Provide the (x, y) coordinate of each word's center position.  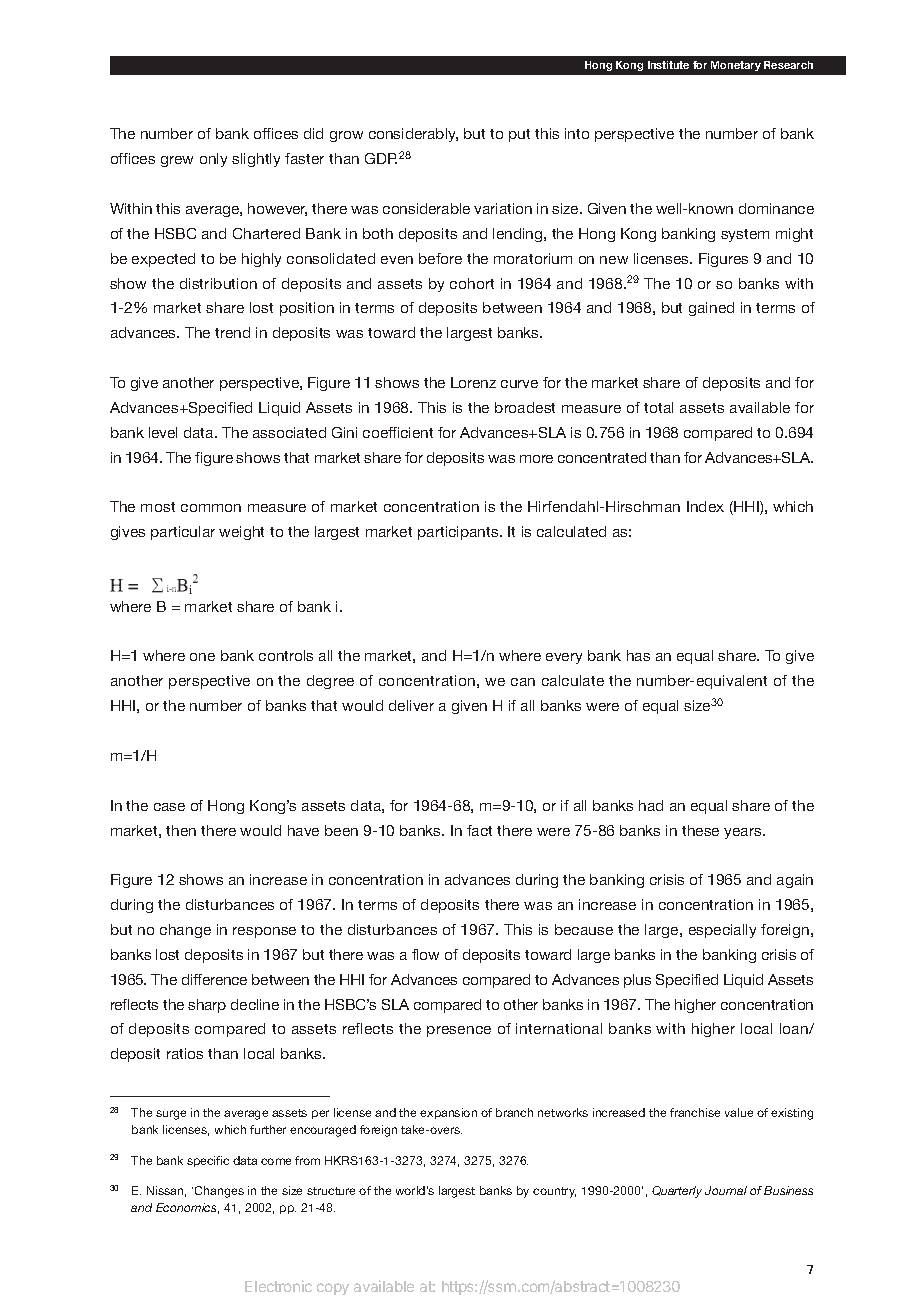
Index (705, 506)
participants (459, 533)
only (213, 160)
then (181, 830)
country (554, 1192)
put (519, 135)
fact (479, 830)
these (700, 830)
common (211, 508)
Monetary (736, 66)
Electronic (278, 1286)
